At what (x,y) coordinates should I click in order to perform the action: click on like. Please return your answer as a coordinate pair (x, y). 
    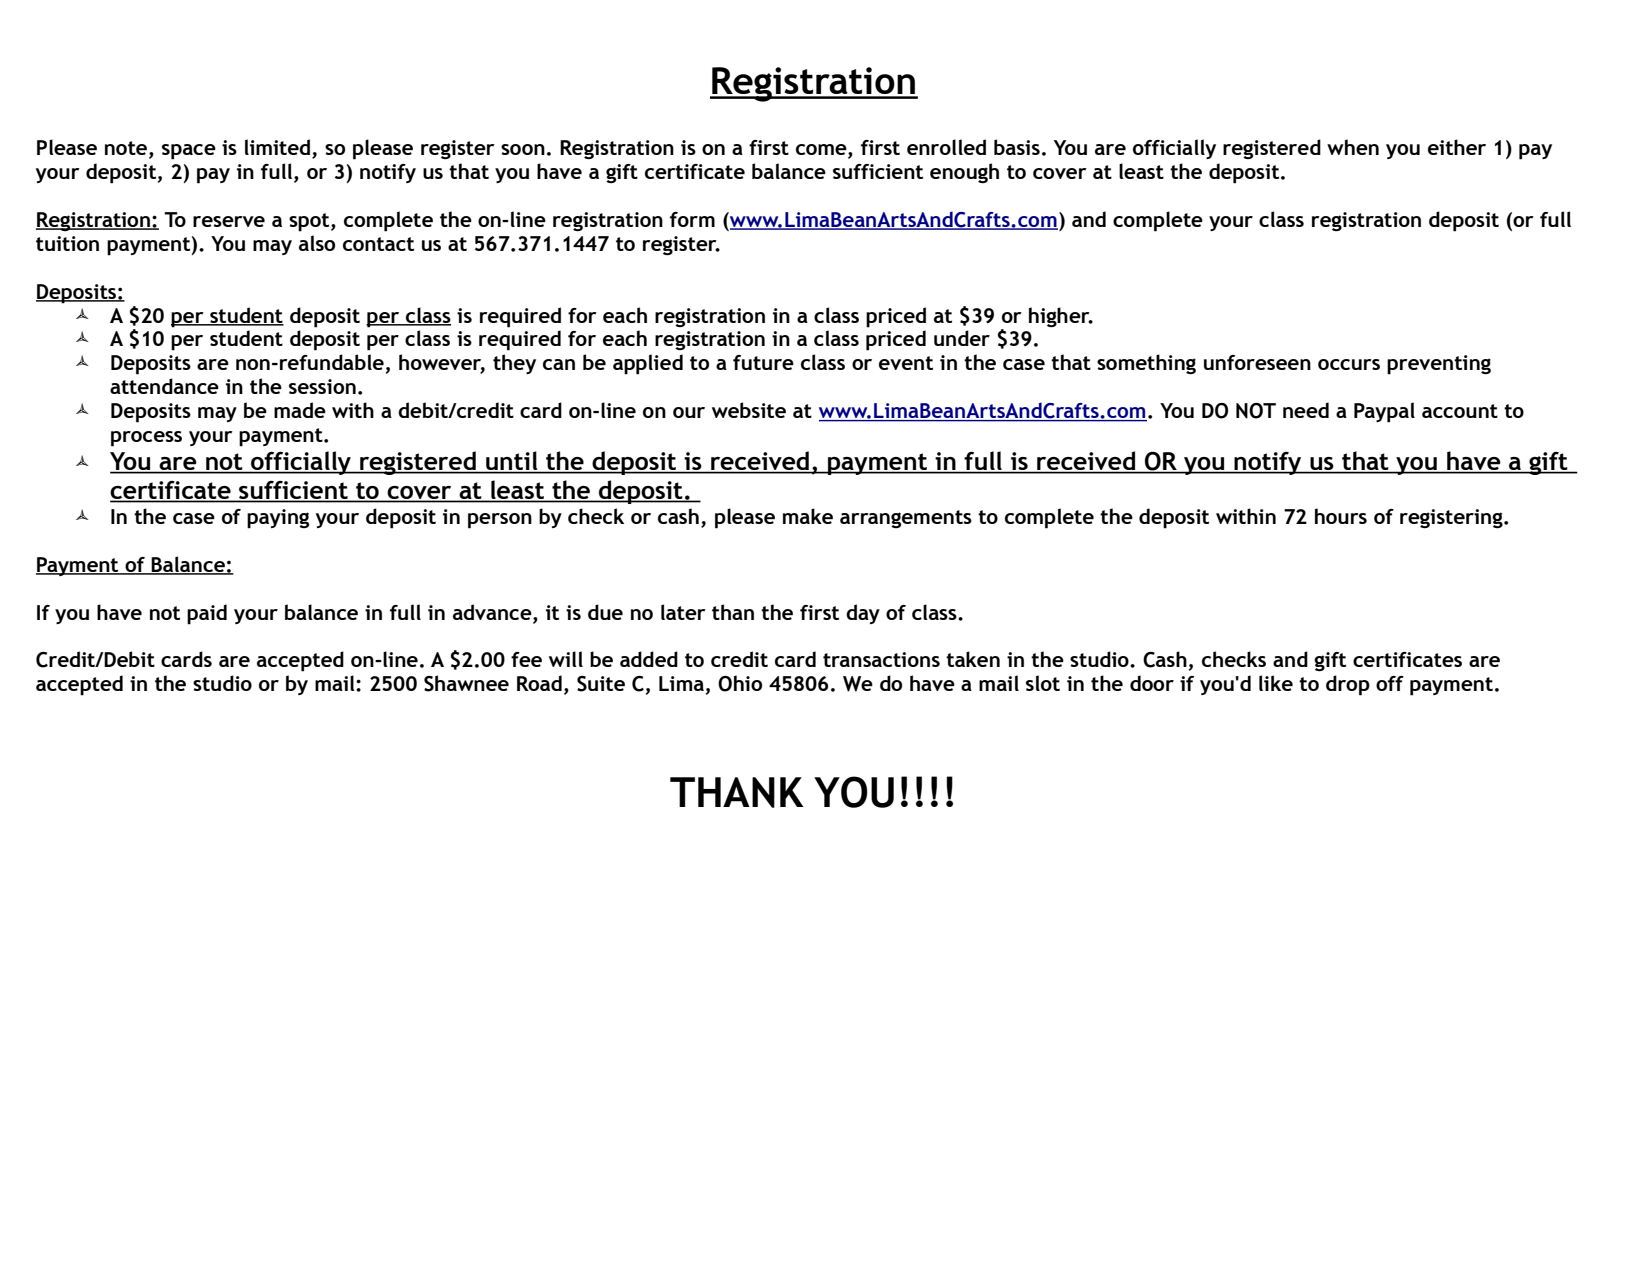
    Looking at the image, I should click on (1276, 683).
